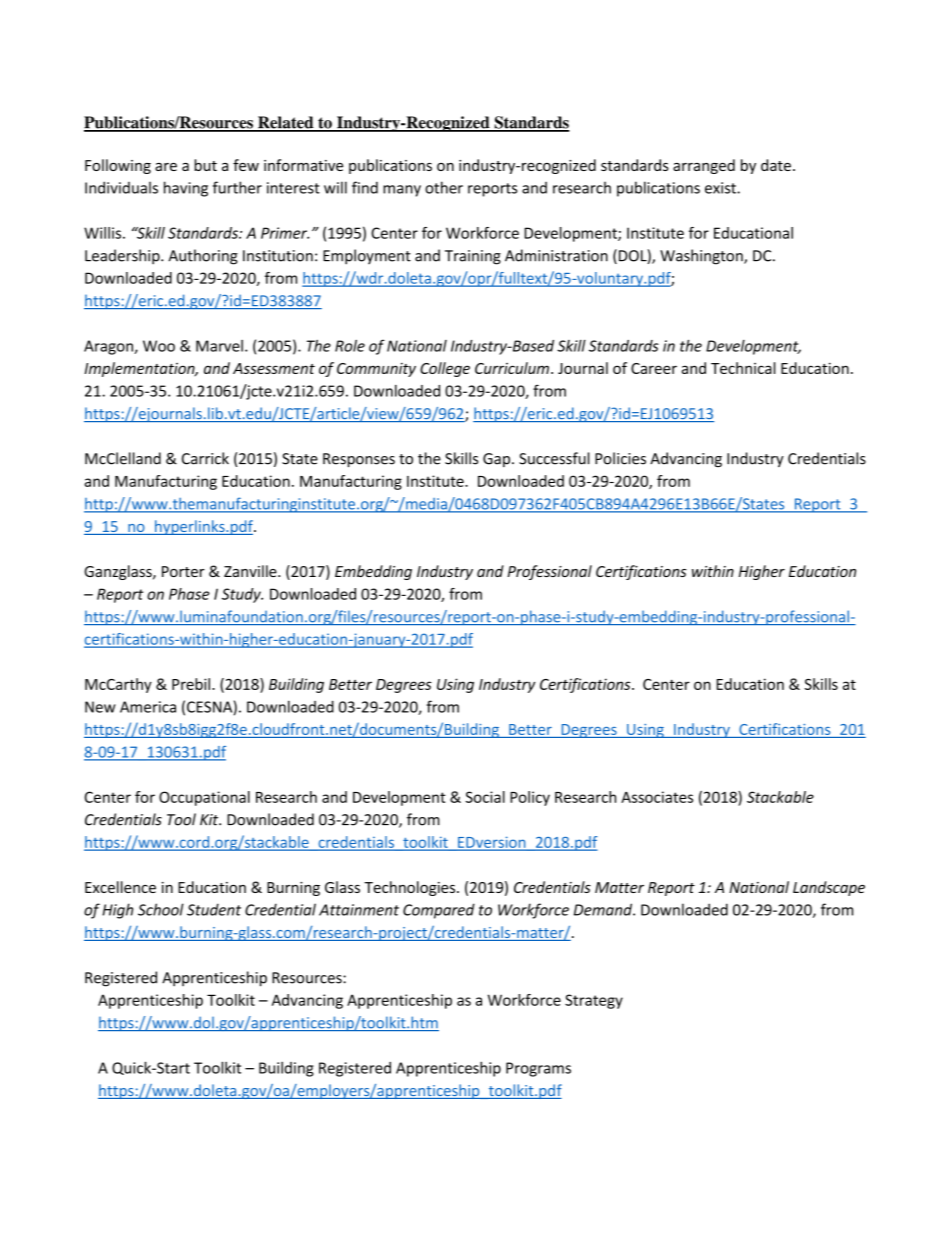 The height and width of the screenshot is (1233, 952). Describe the element at coordinates (538, 1069) in the screenshot. I see `Programs` at that location.
